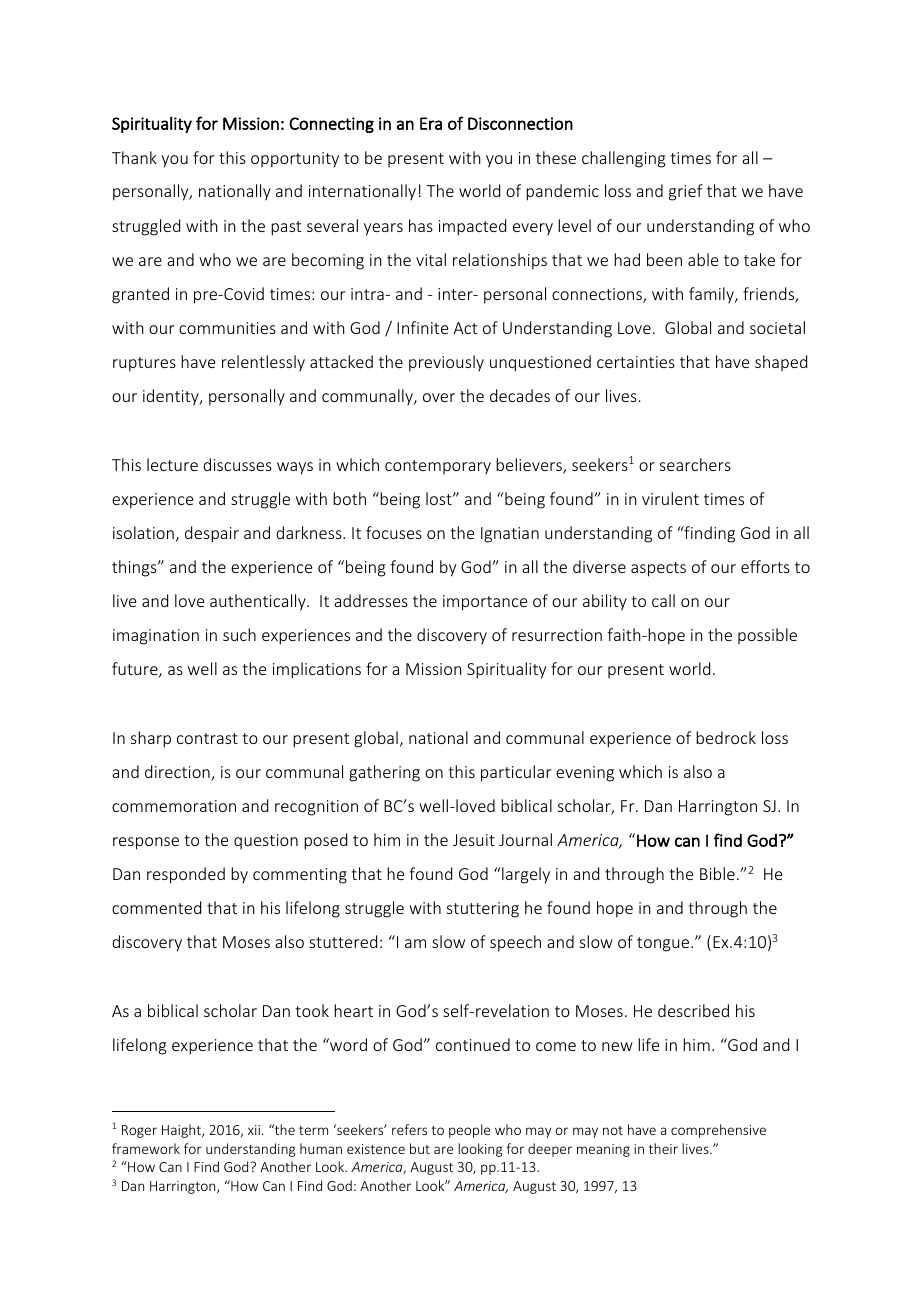  Describe the element at coordinates (134, 157) in the screenshot. I see `Thank` at that location.
